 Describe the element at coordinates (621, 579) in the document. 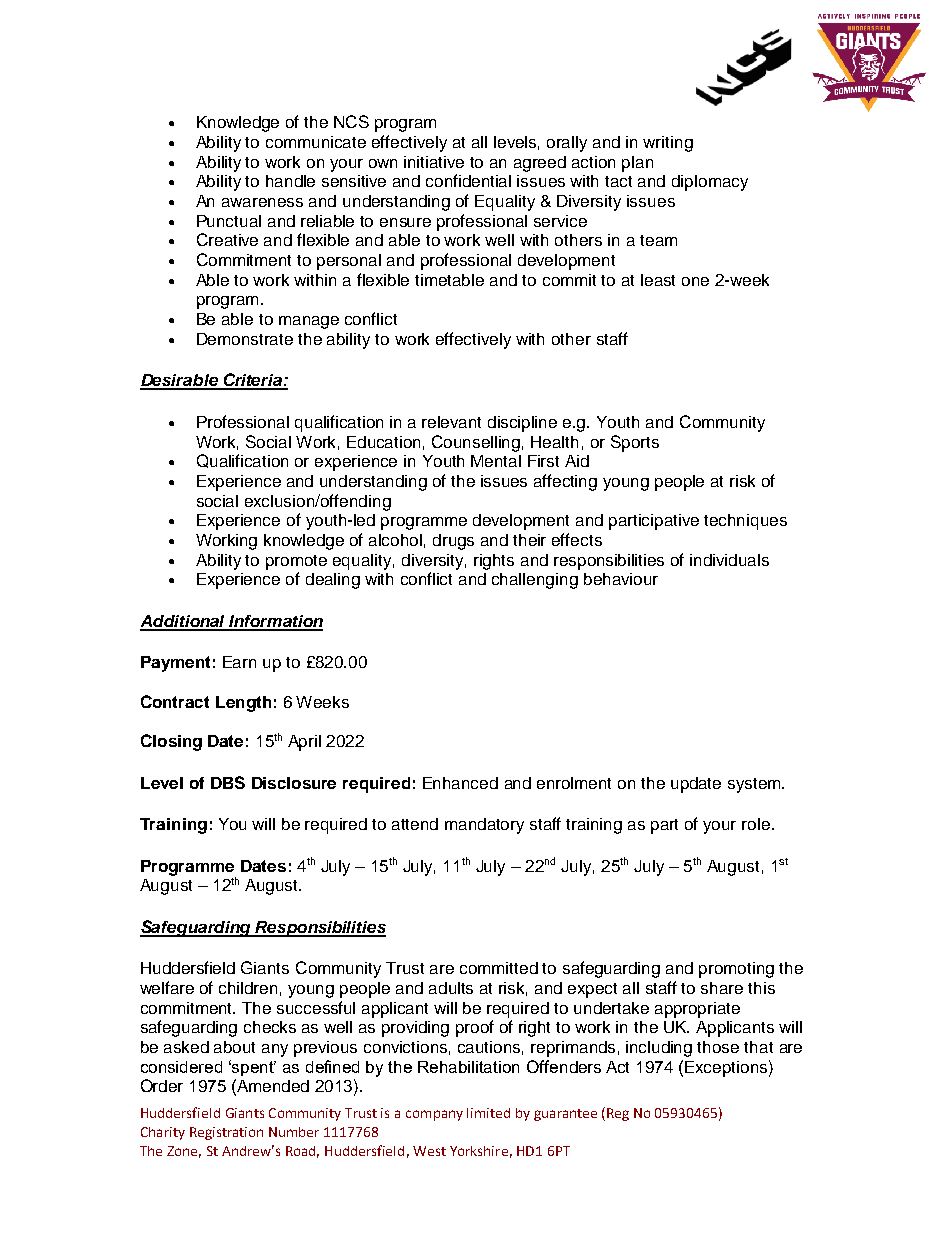

I see `behaviour` at that location.
